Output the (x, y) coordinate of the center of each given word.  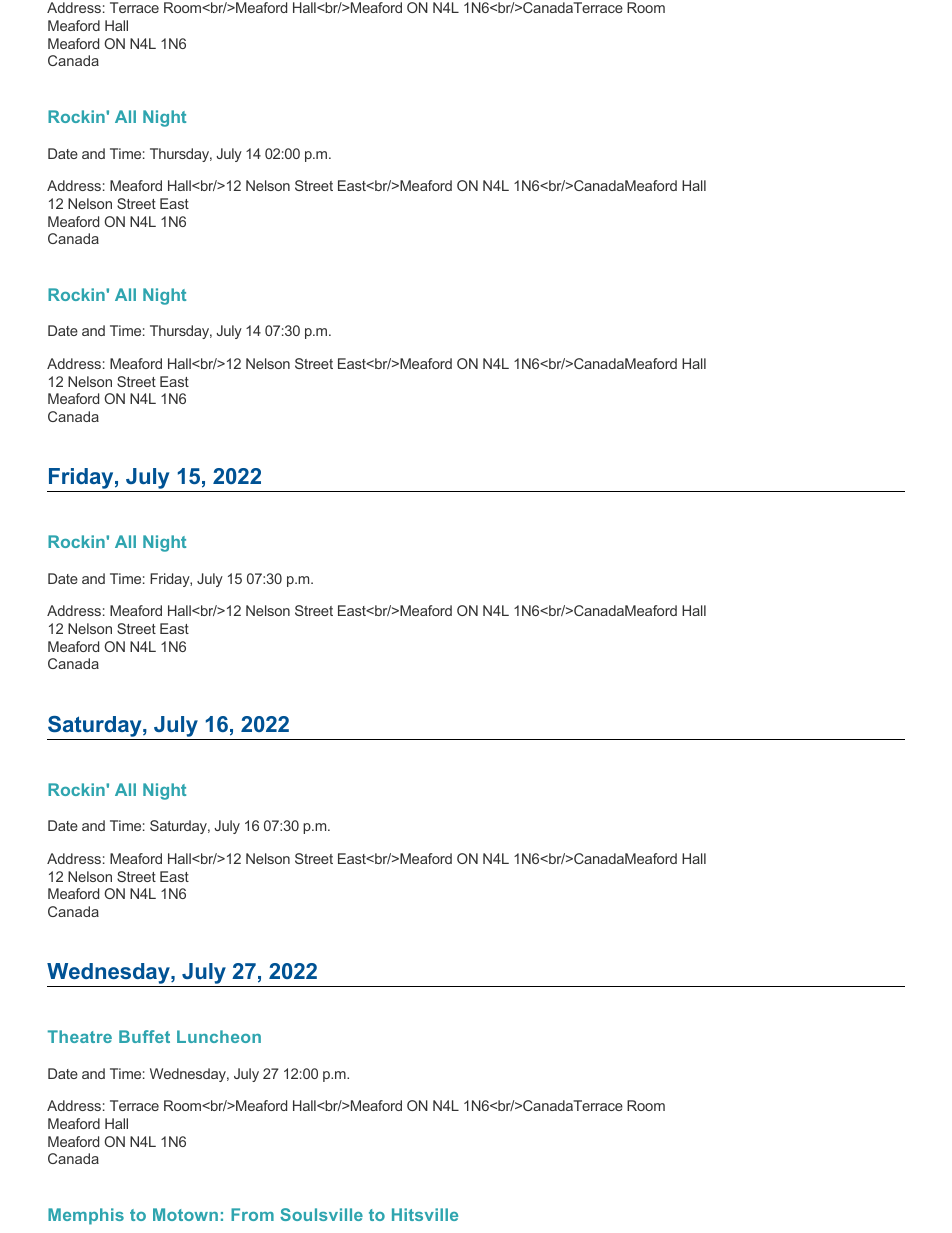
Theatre (80, 1036)
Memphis (86, 1216)
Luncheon (219, 1036)
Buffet (144, 1036)
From (252, 1214)
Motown (185, 1214)
